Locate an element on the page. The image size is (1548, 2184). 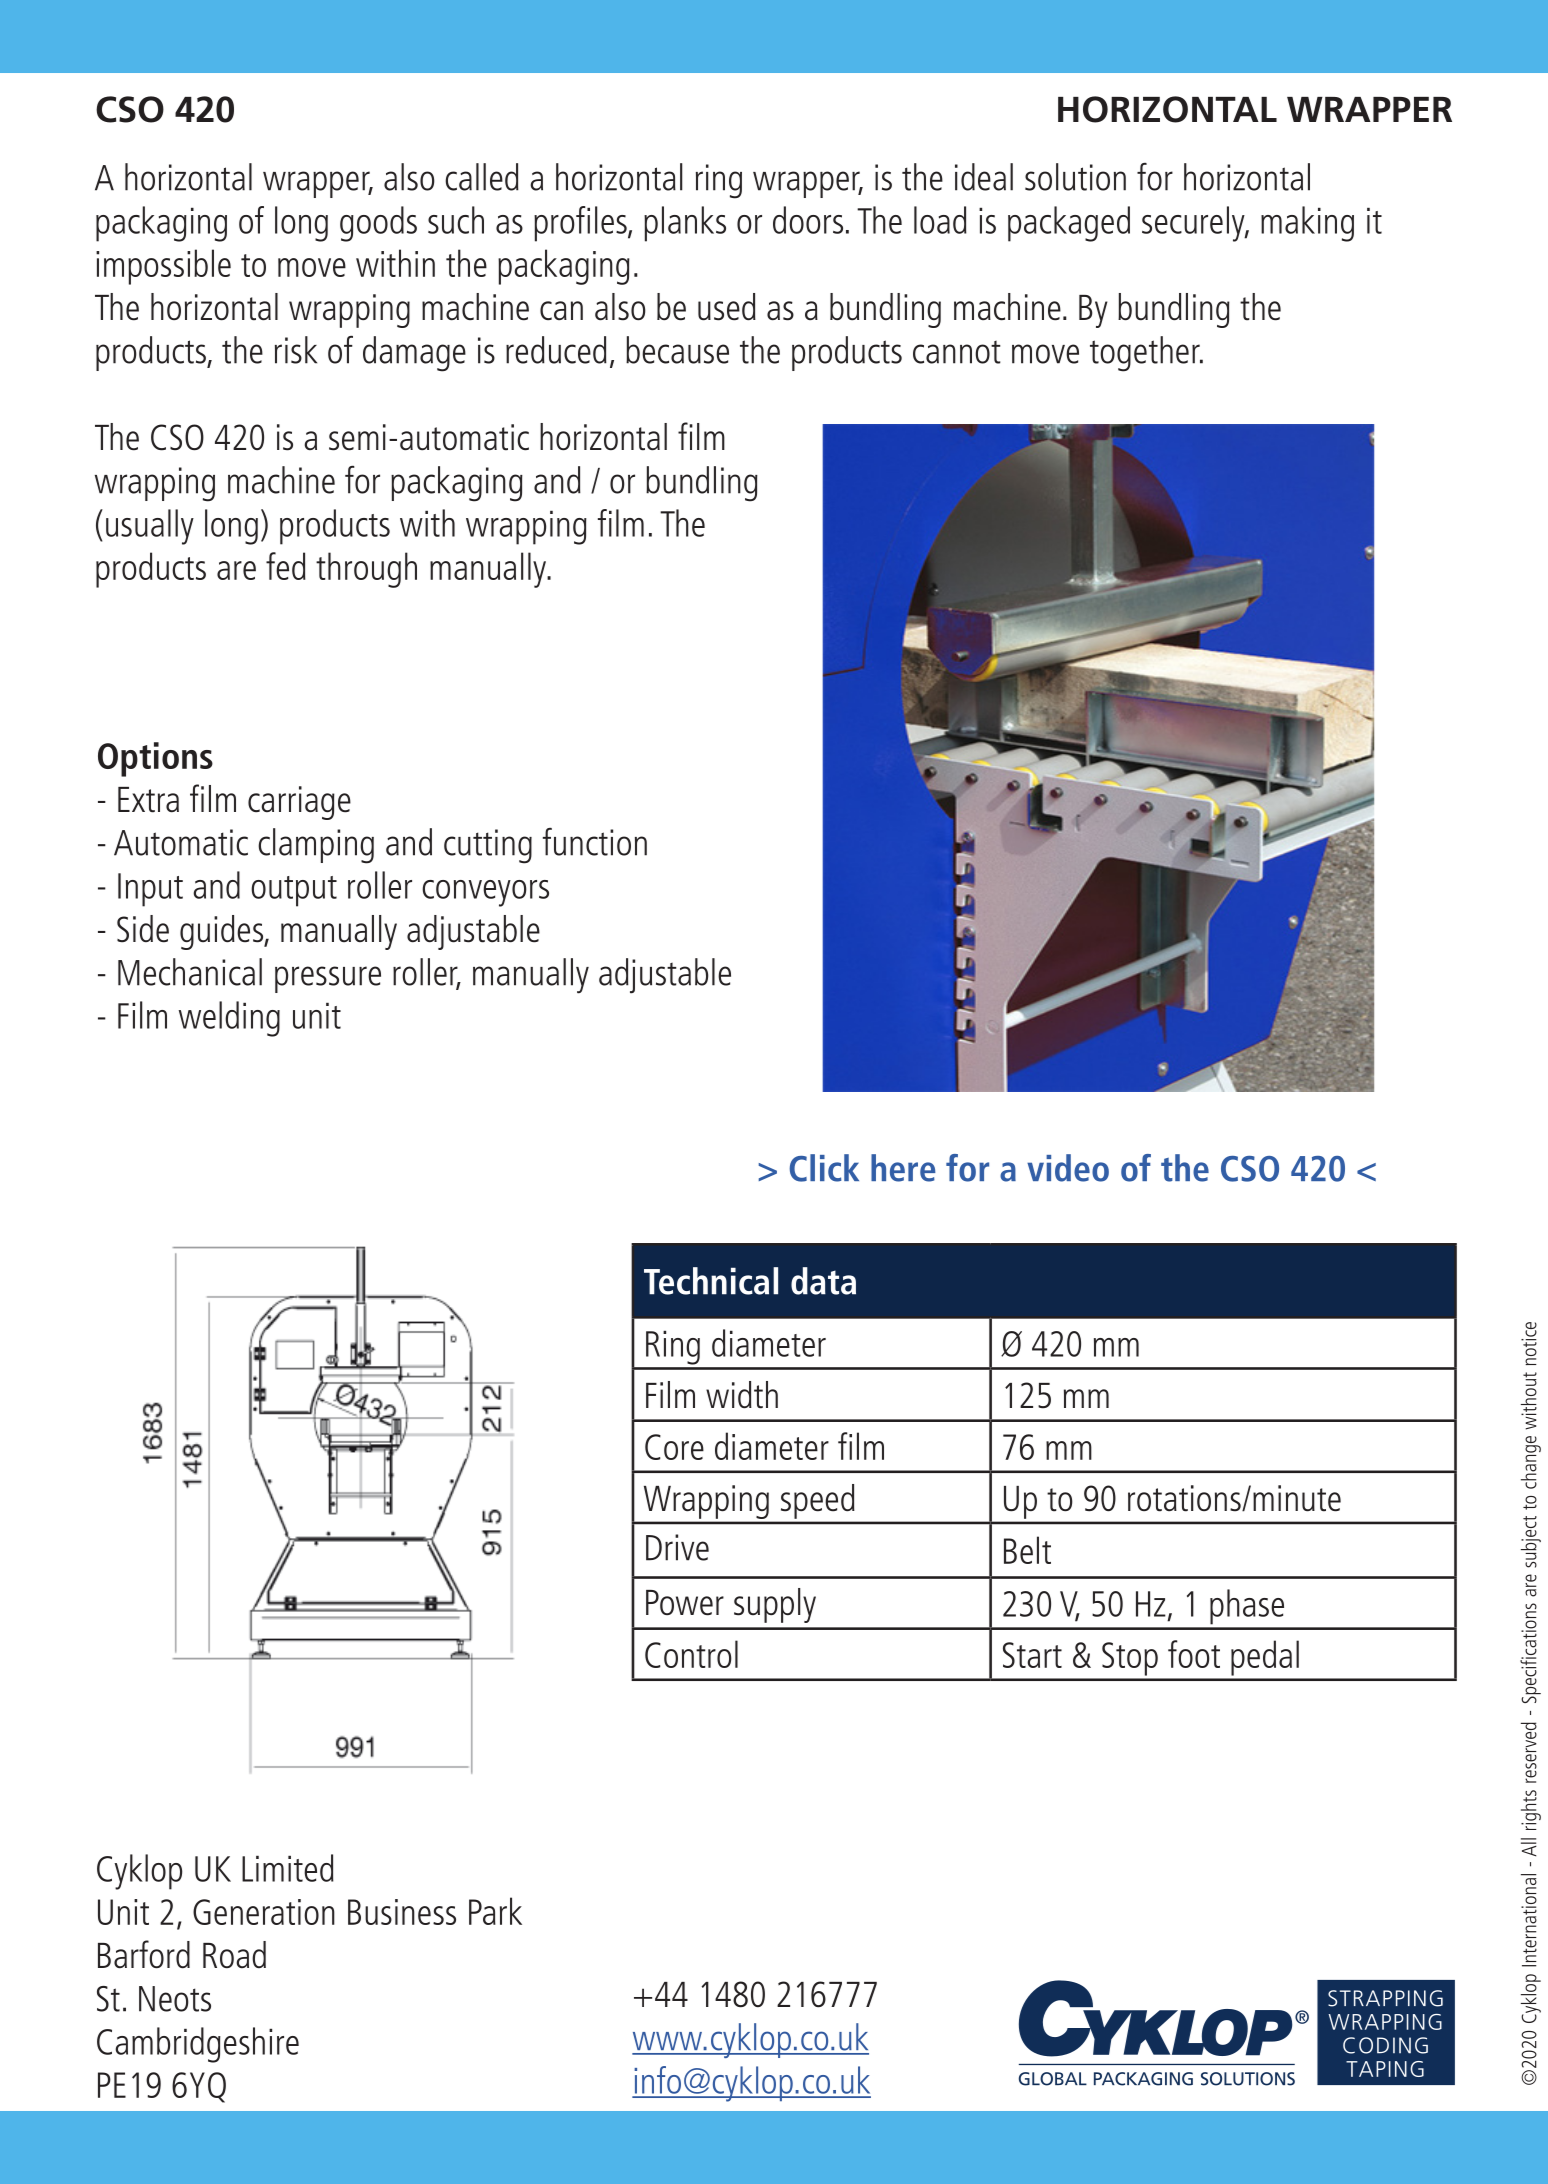
Road is located at coordinates (234, 1954).
